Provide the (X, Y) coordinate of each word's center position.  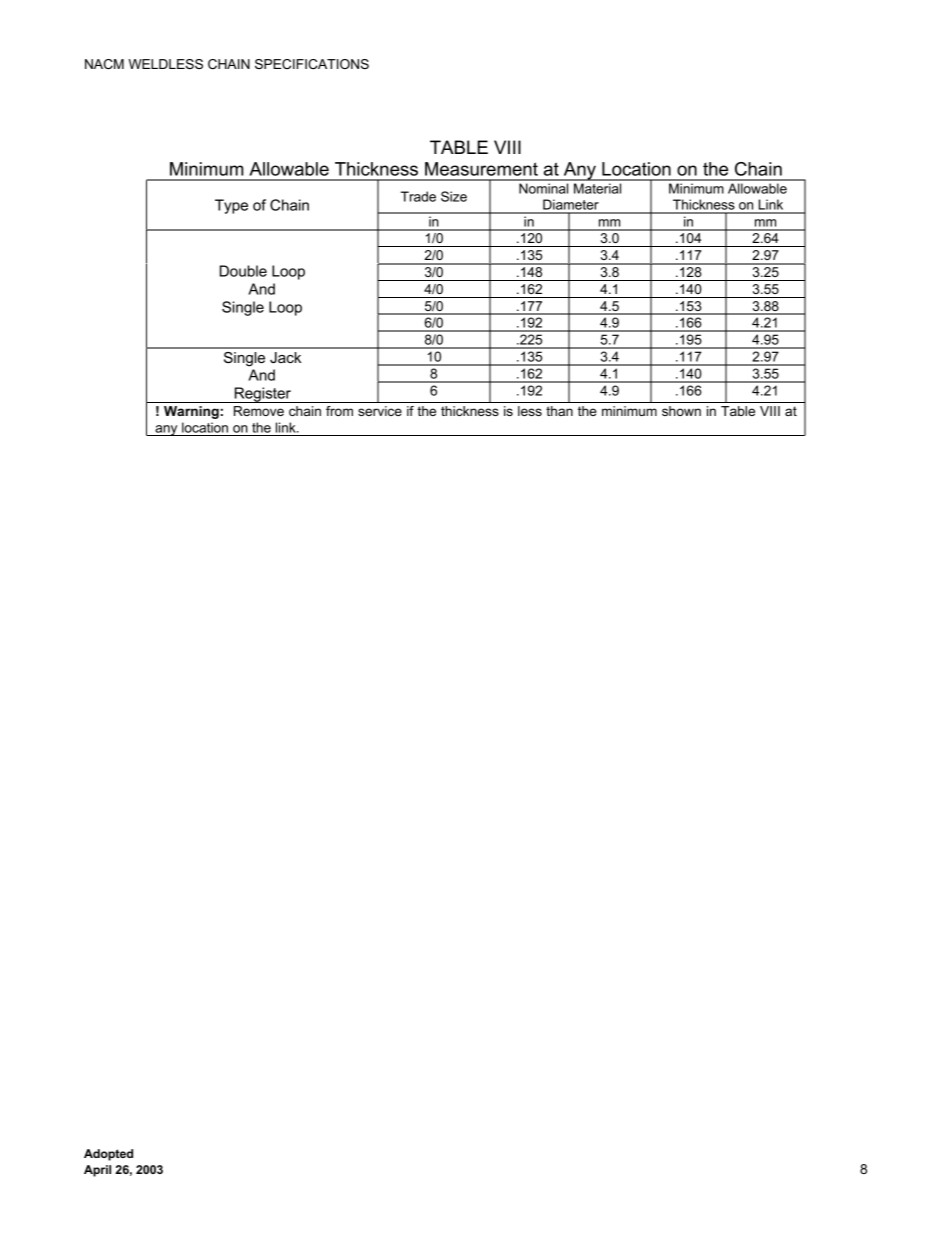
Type (231, 206)
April (97, 1171)
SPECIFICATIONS (312, 64)
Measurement (481, 169)
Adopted (108, 1155)
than (559, 411)
